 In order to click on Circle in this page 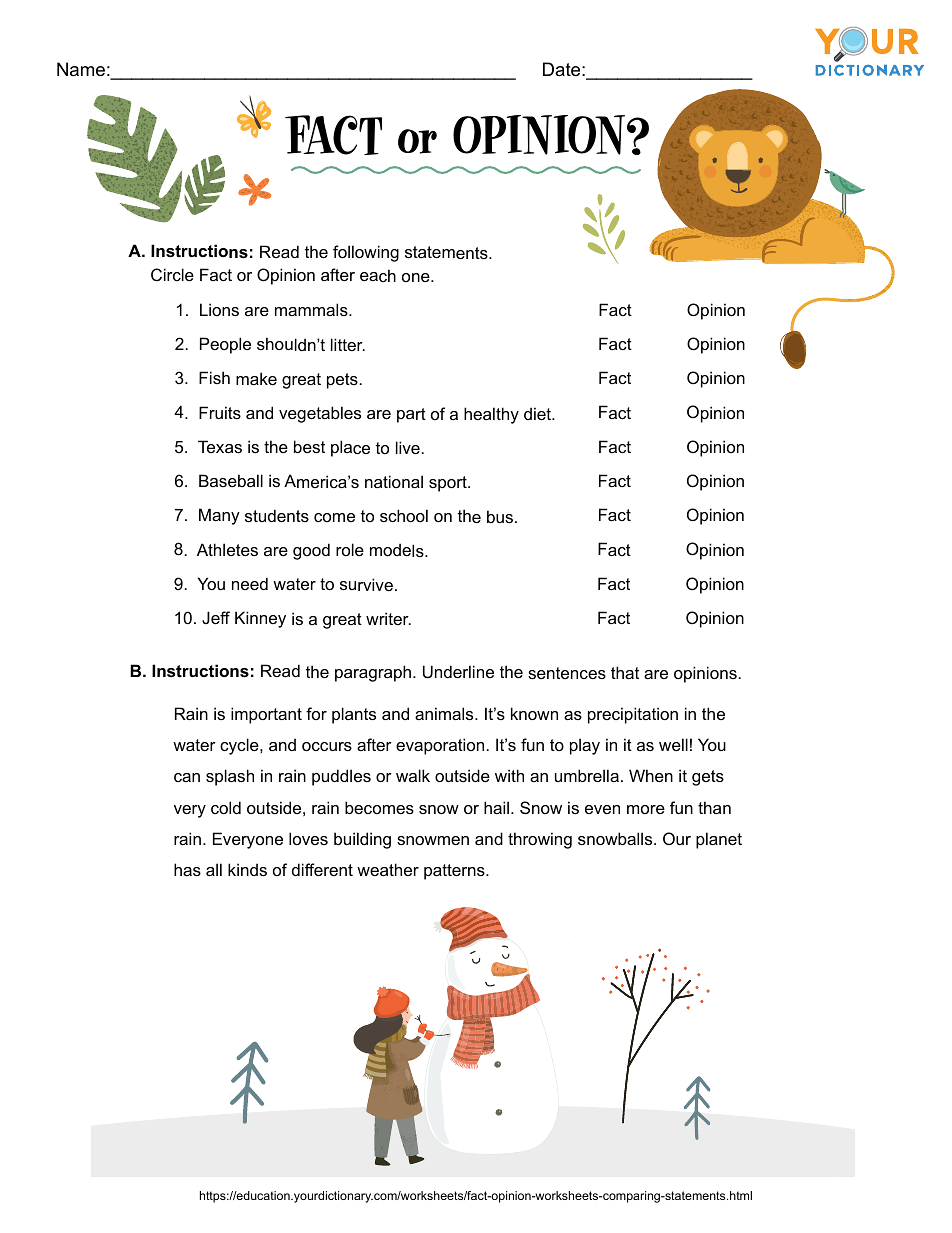, I will do `click(172, 275)`.
